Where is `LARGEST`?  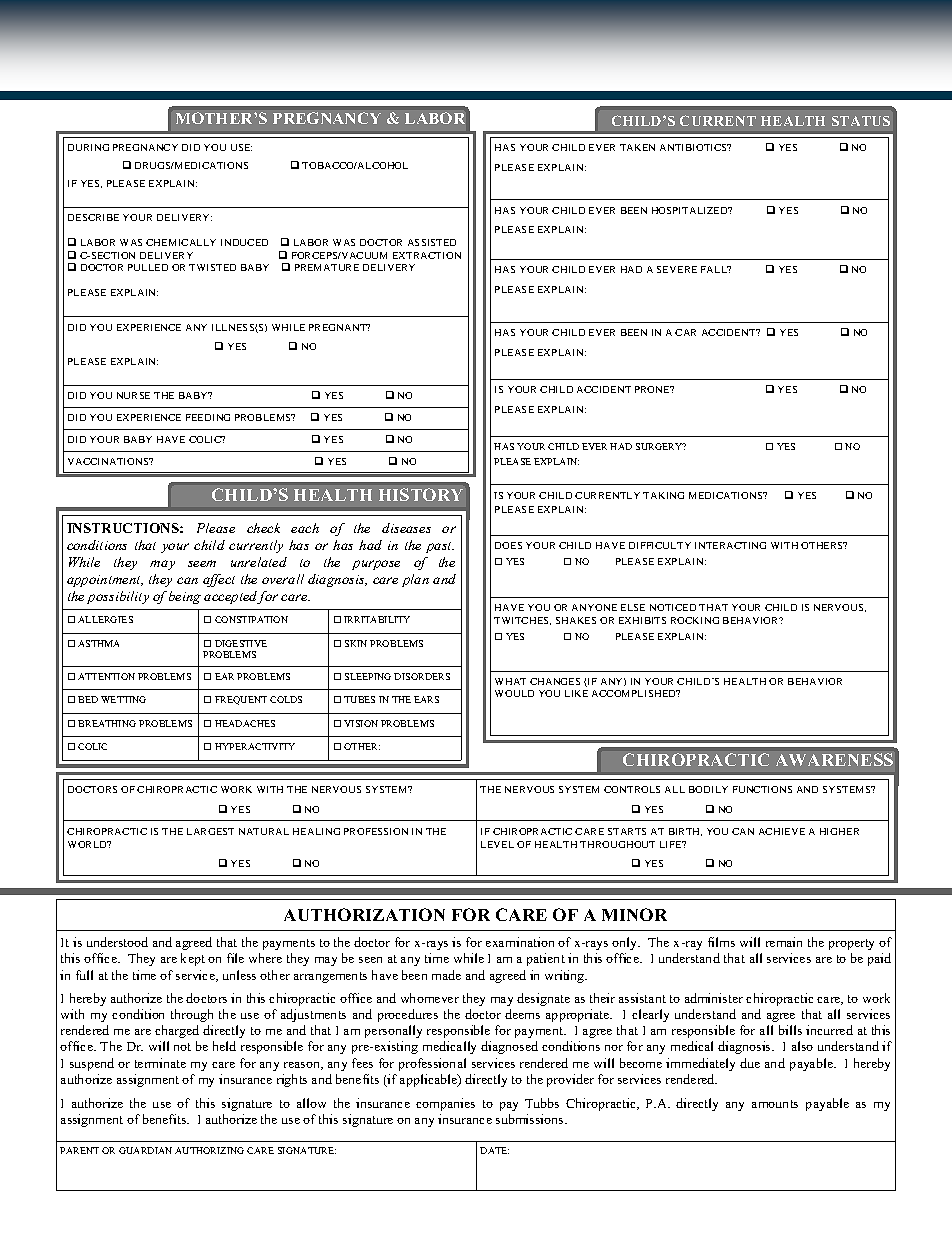
LARGEST is located at coordinates (210, 831).
